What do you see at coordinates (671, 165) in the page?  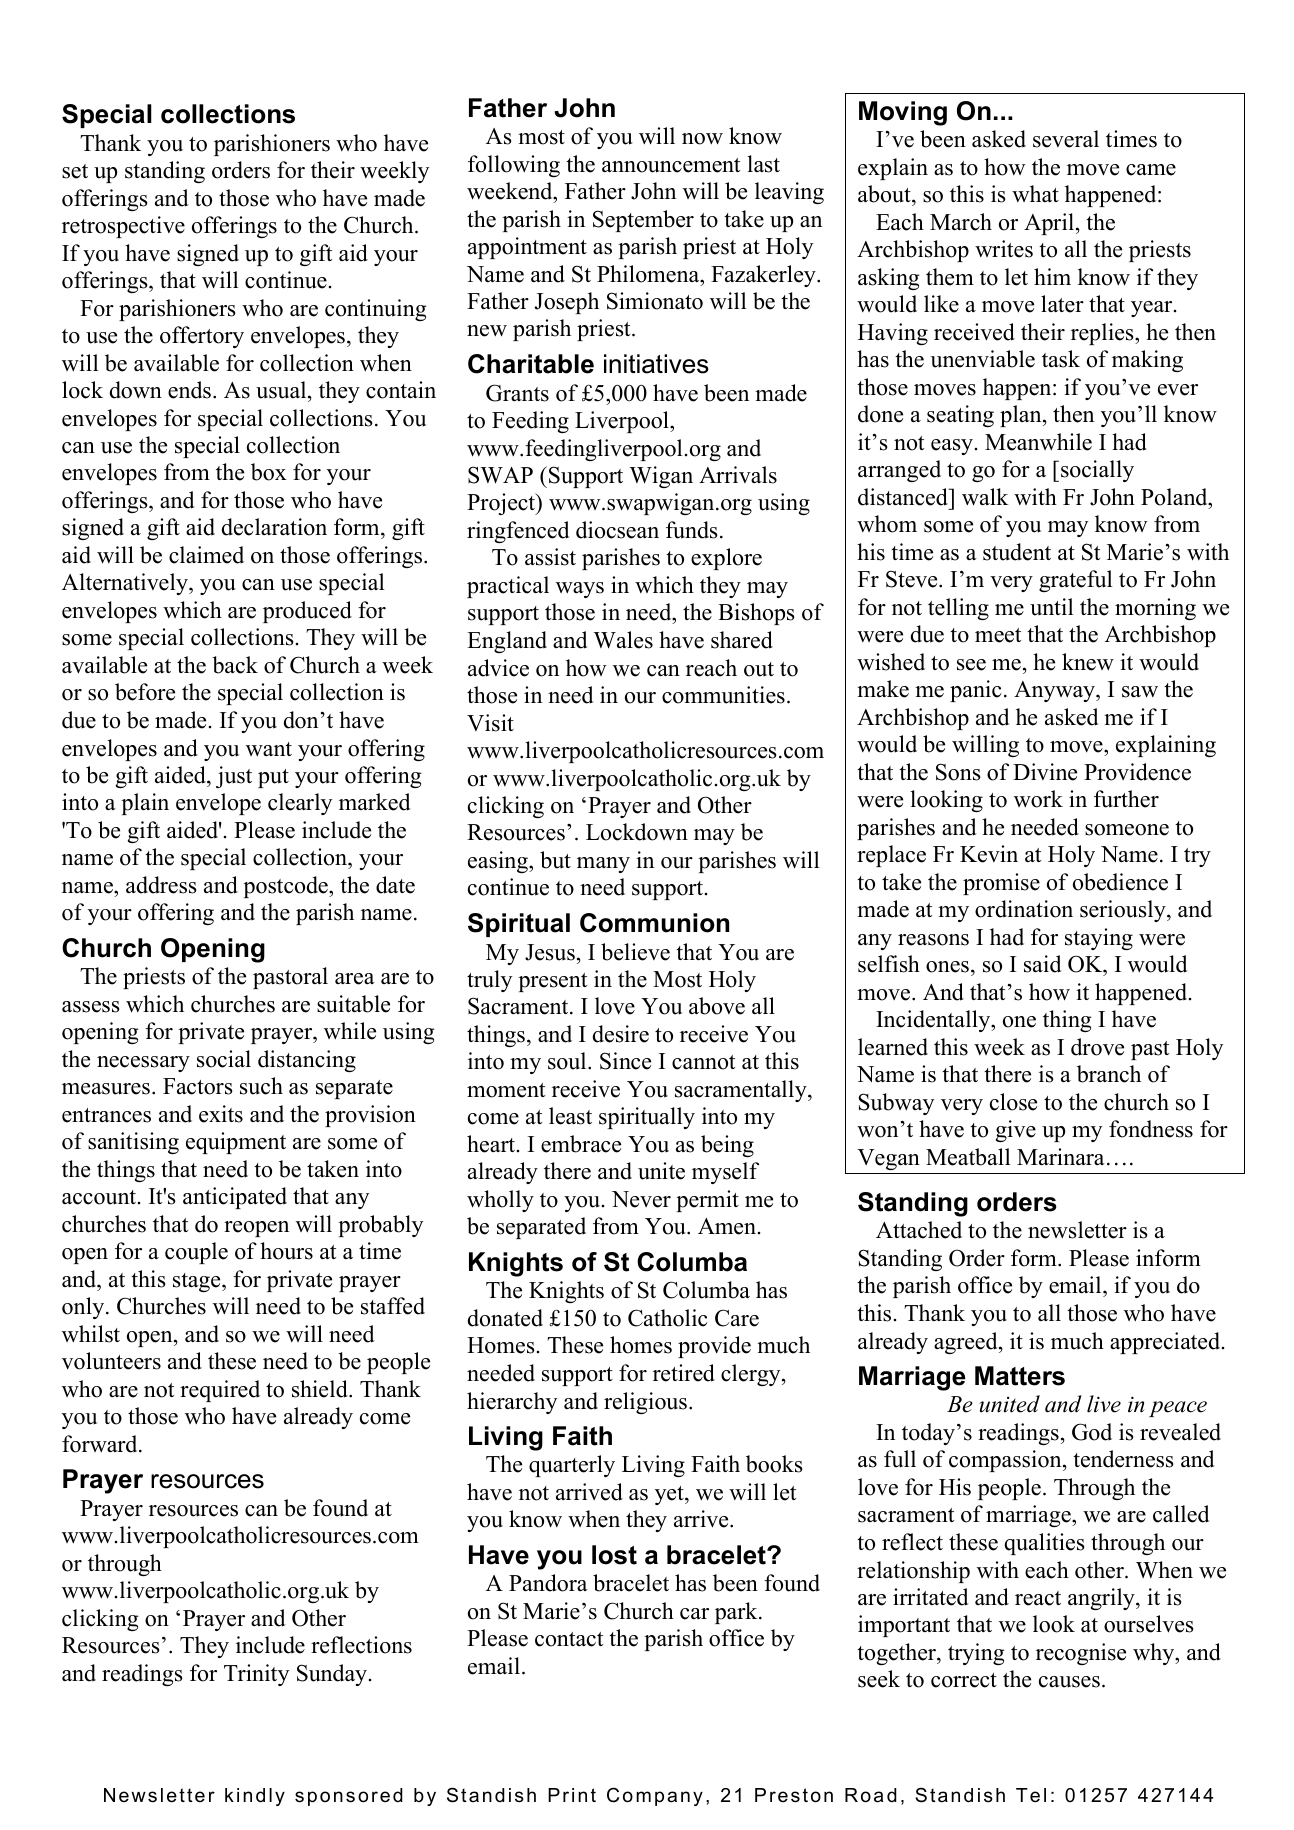 I see `announcement` at bounding box center [671, 165].
